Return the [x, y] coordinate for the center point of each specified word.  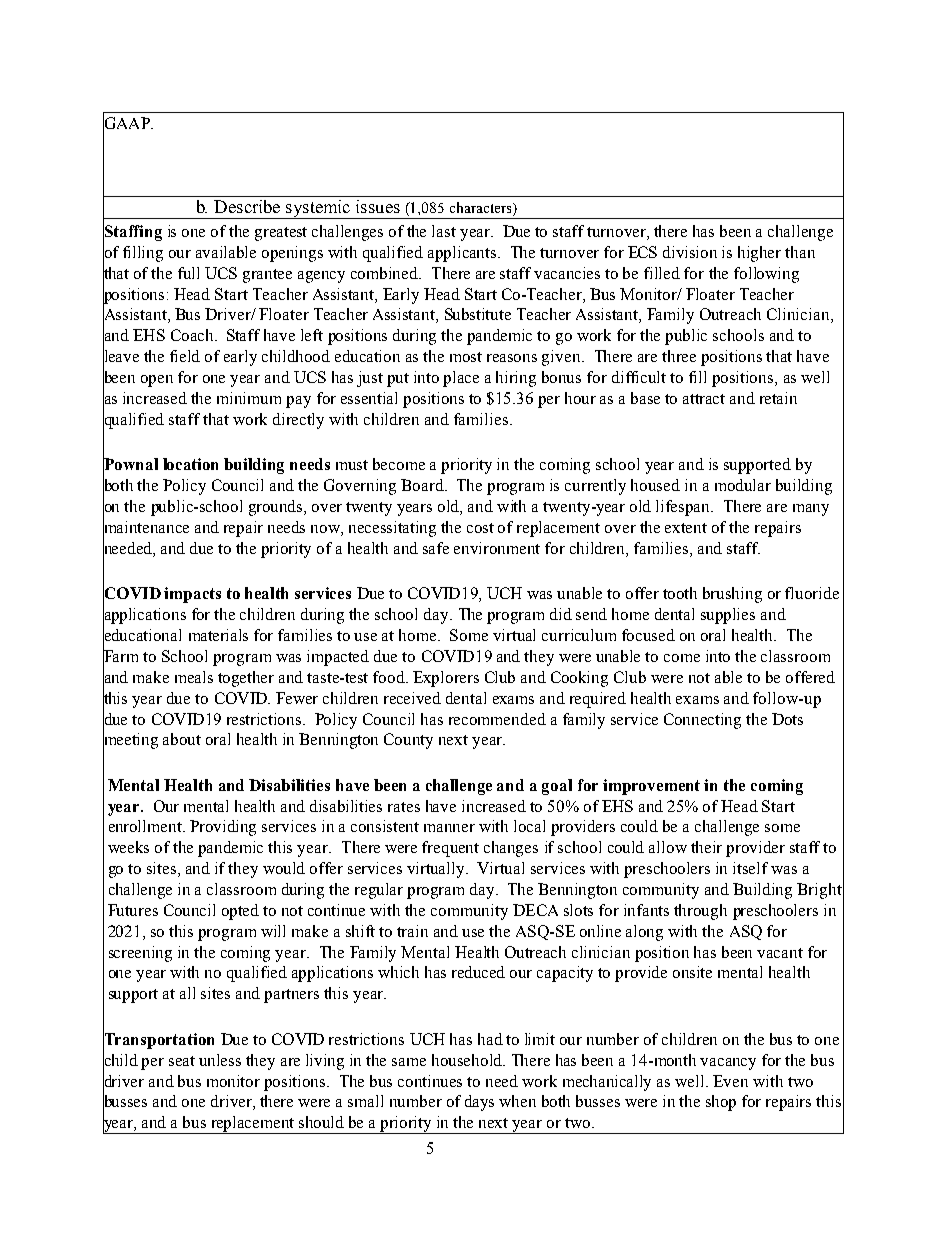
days [479, 1103]
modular [743, 485]
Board [423, 485]
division [690, 252]
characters [482, 209]
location [190, 464]
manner [449, 828]
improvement [651, 787]
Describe [247, 206]
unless [220, 1060]
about [182, 739]
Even [730, 1081]
